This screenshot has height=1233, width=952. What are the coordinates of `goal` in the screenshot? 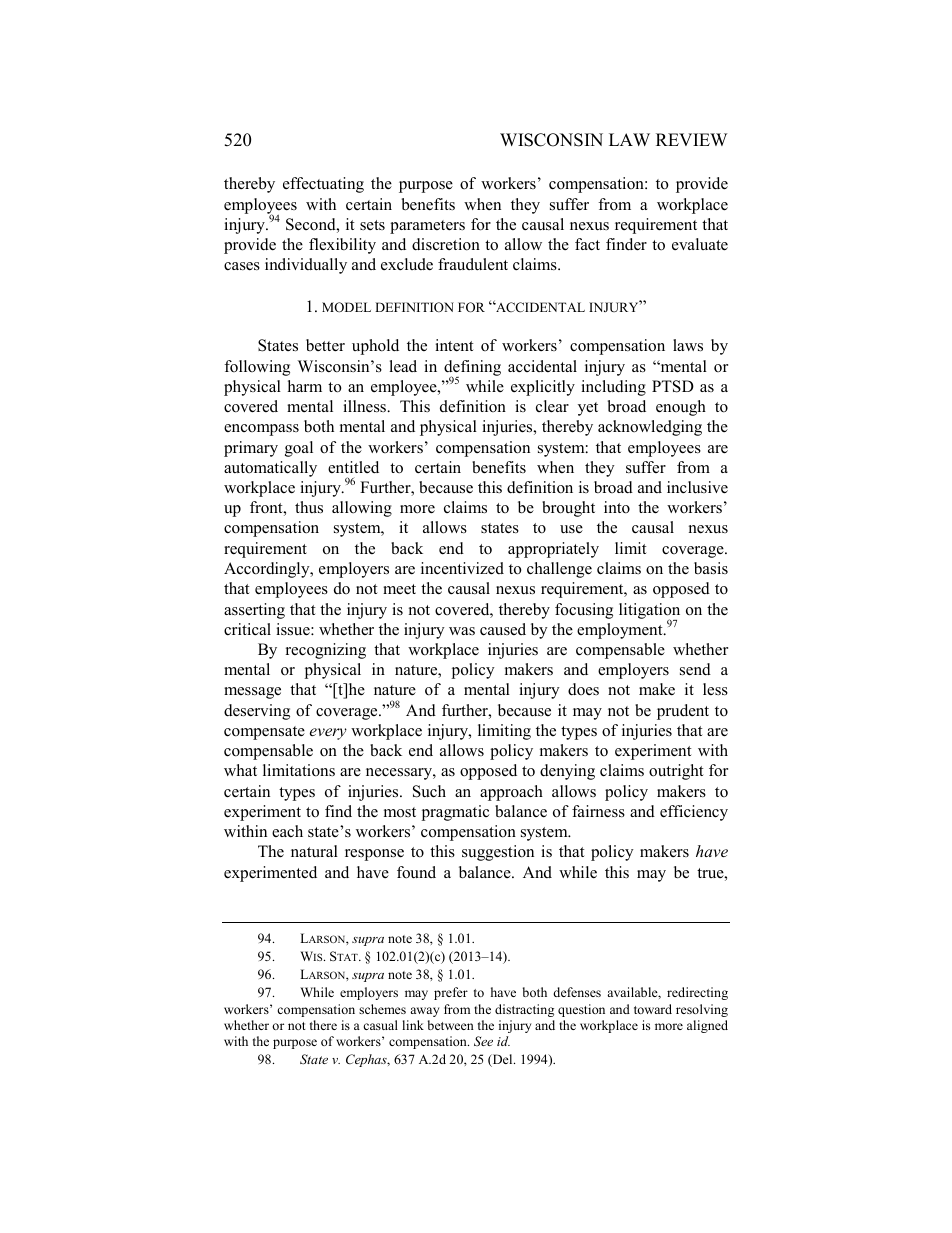 It's located at (299, 449).
